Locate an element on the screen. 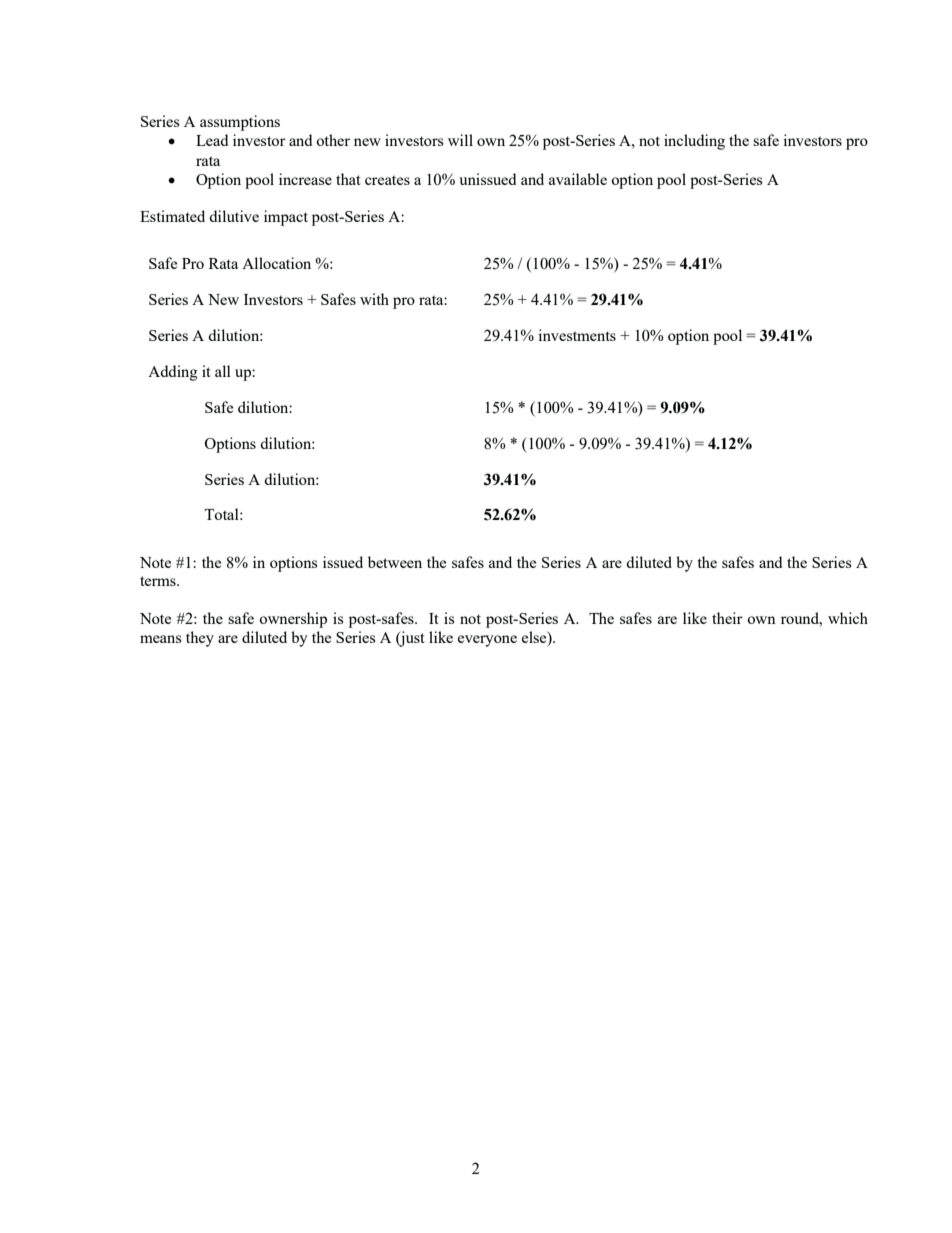 This screenshot has width=952, height=1233. will is located at coordinates (460, 140).
